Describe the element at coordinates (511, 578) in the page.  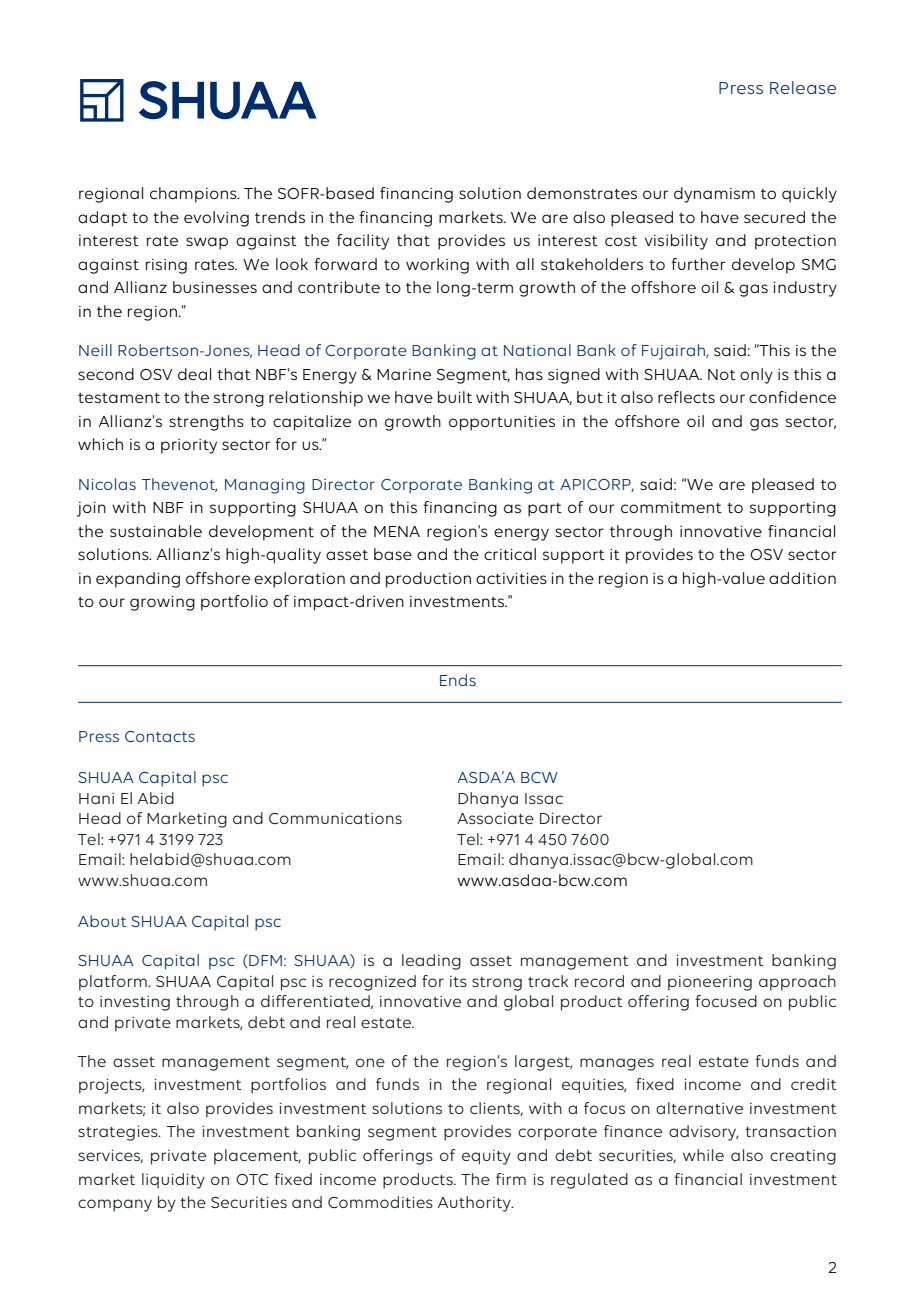
I see `activities` at that location.
